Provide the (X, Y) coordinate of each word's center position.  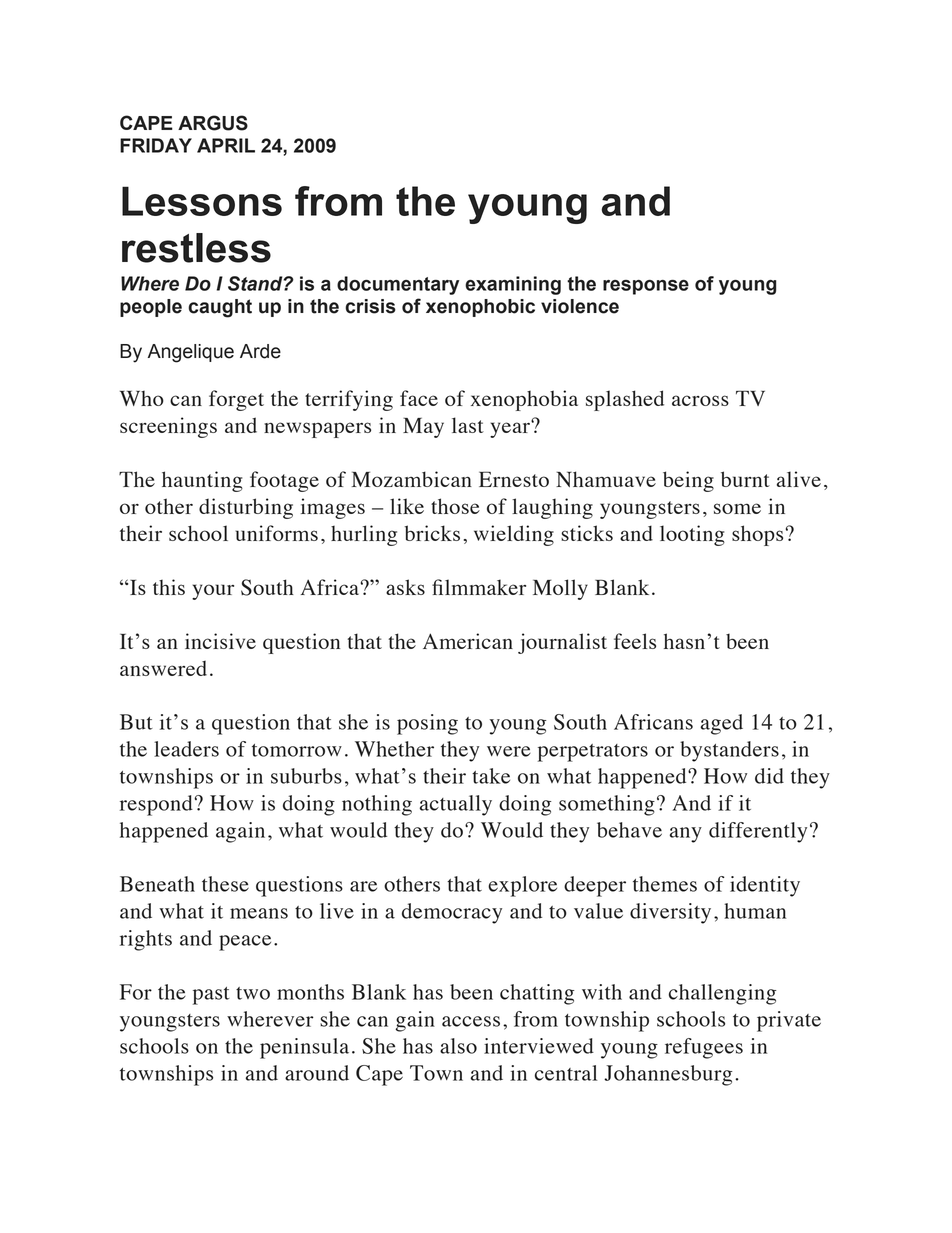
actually (456, 805)
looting (692, 535)
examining (513, 285)
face (419, 398)
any (686, 835)
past (211, 996)
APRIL (226, 145)
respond (157, 805)
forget (236, 400)
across (700, 400)
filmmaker (479, 587)
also (458, 1046)
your (213, 592)
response (646, 287)
